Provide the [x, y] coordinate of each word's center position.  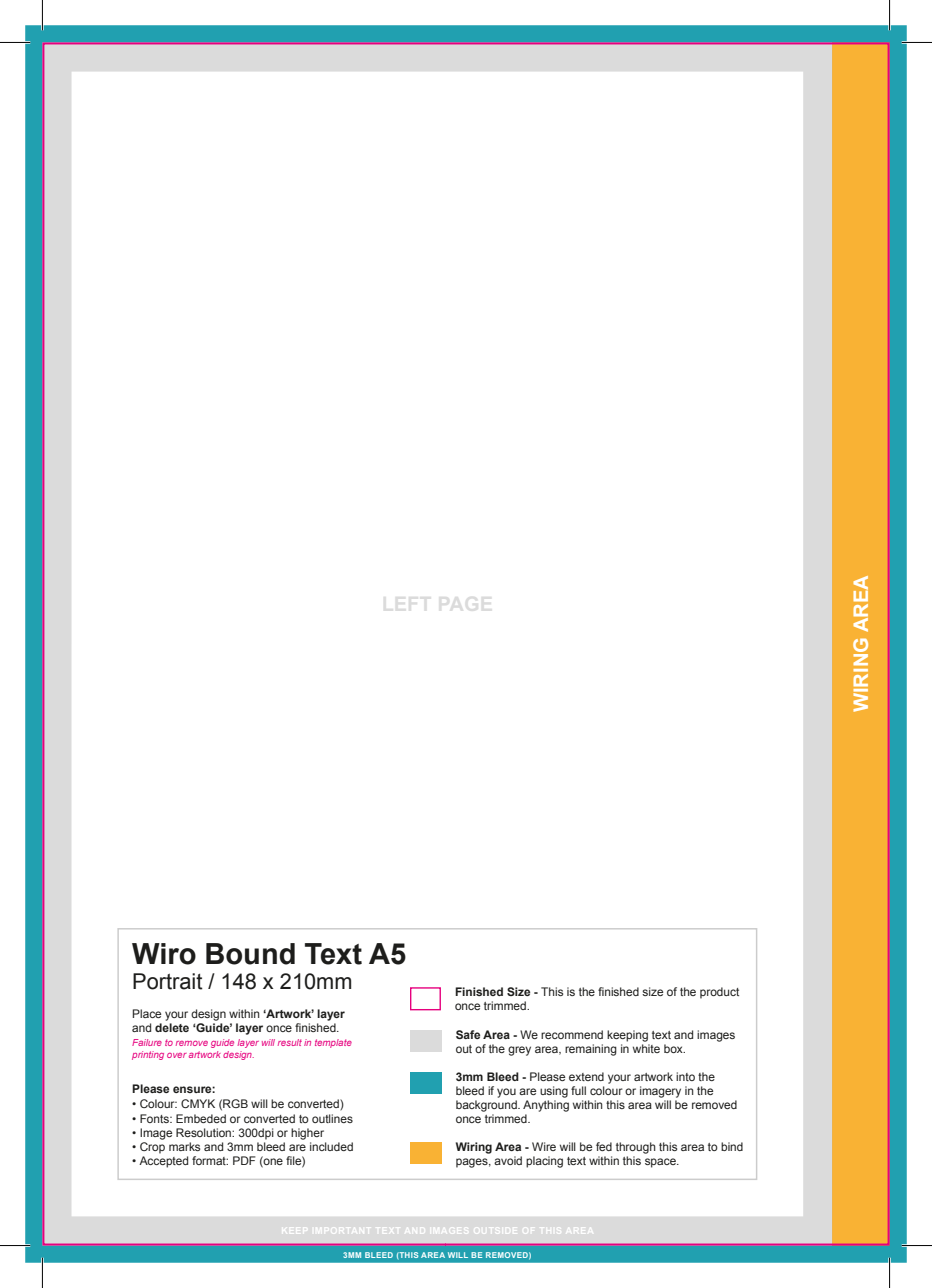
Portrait [168, 981]
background [487, 1106]
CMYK [198, 1103]
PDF [244, 1160]
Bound [250, 954]
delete [172, 1027]
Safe [468, 1034]
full [578, 1090]
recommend [572, 1034]
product [719, 993]
